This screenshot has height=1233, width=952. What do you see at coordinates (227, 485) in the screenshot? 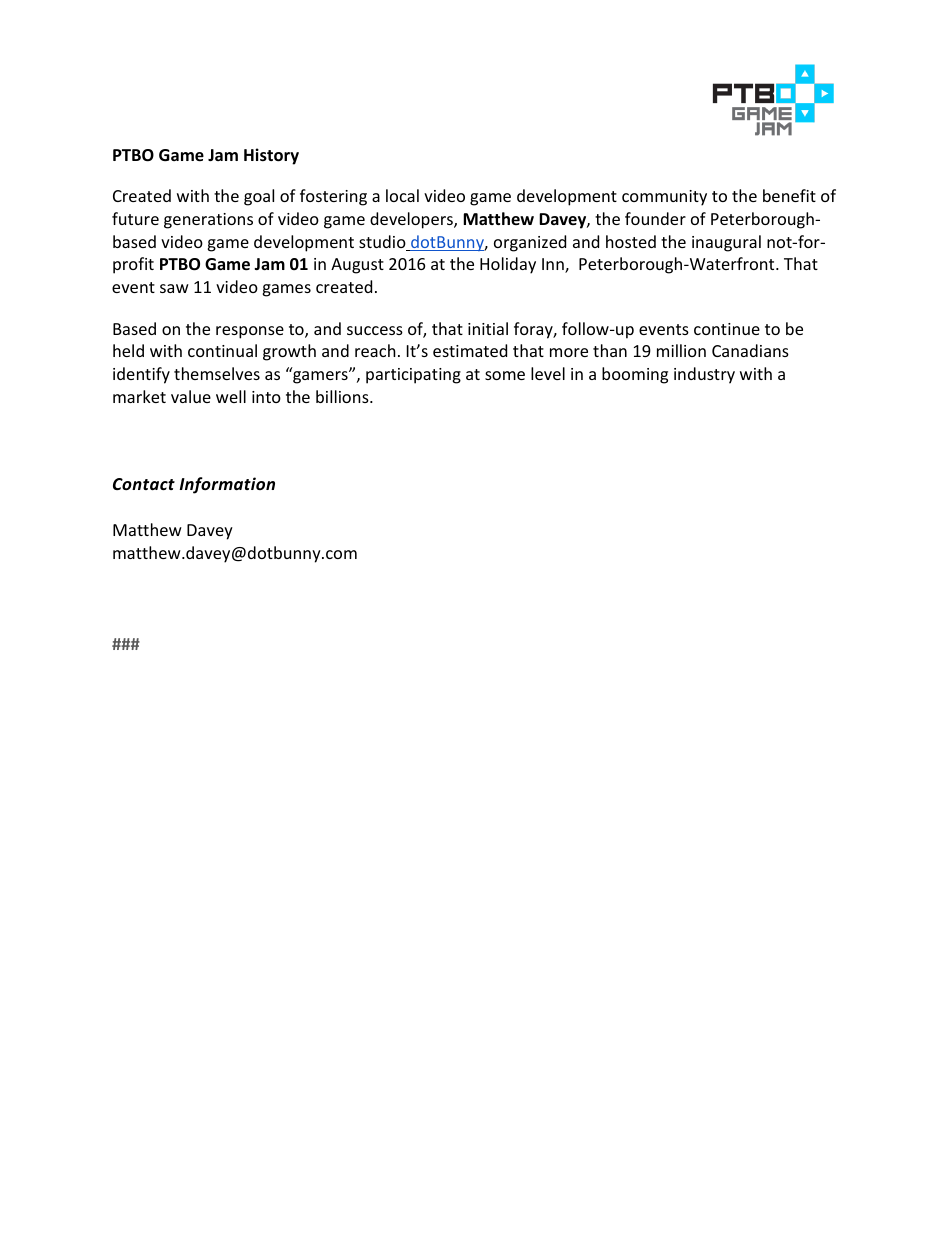
I see `Information` at bounding box center [227, 485].
